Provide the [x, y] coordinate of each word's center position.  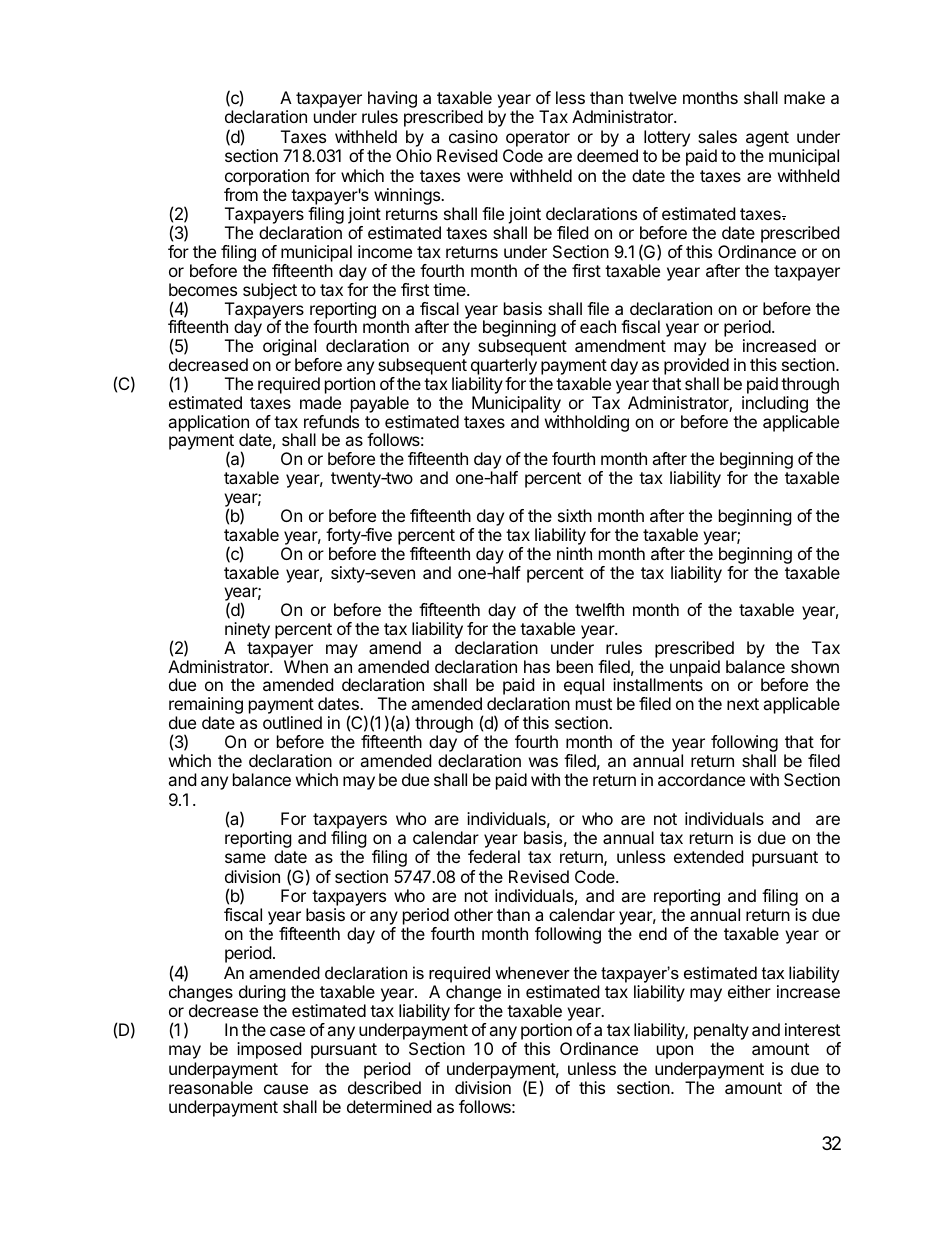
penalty [721, 1033]
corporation [267, 177]
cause [286, 1089]
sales [717, 136]
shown [815, 666]
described [384, 1087]
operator [538, 139]
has [537, 666]
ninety [247, 632]
